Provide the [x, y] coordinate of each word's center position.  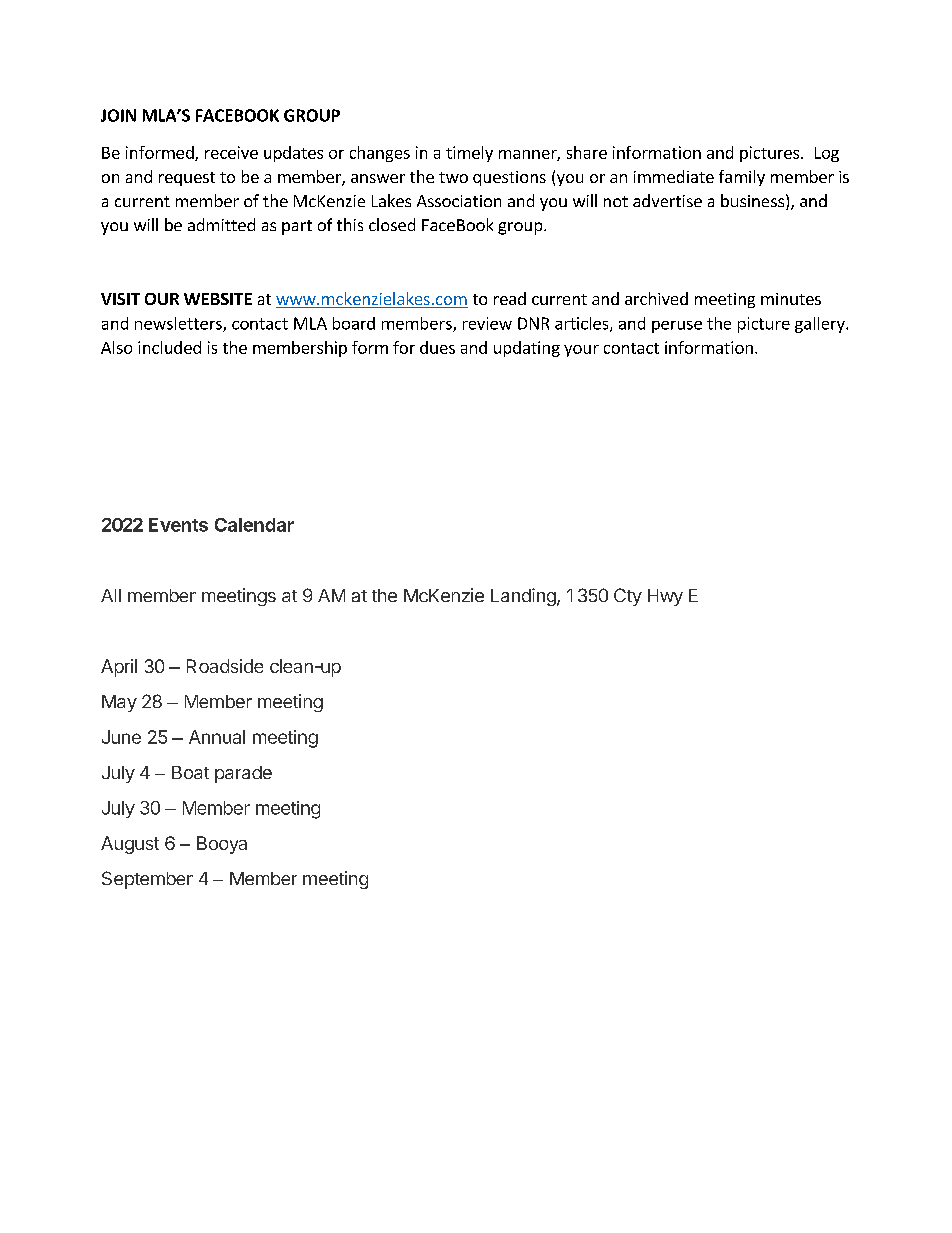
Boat [190, 772]
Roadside [225, 666]
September [147, 880]
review [487, 323]
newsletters [179, 324]
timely [469, 154]
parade [243, 774]
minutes [791, 299]
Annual [217, 737]
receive [231, 152]
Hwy [665, 597]
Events [178, 525]
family [742, 178]
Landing [524, 597]
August [130, 845]
